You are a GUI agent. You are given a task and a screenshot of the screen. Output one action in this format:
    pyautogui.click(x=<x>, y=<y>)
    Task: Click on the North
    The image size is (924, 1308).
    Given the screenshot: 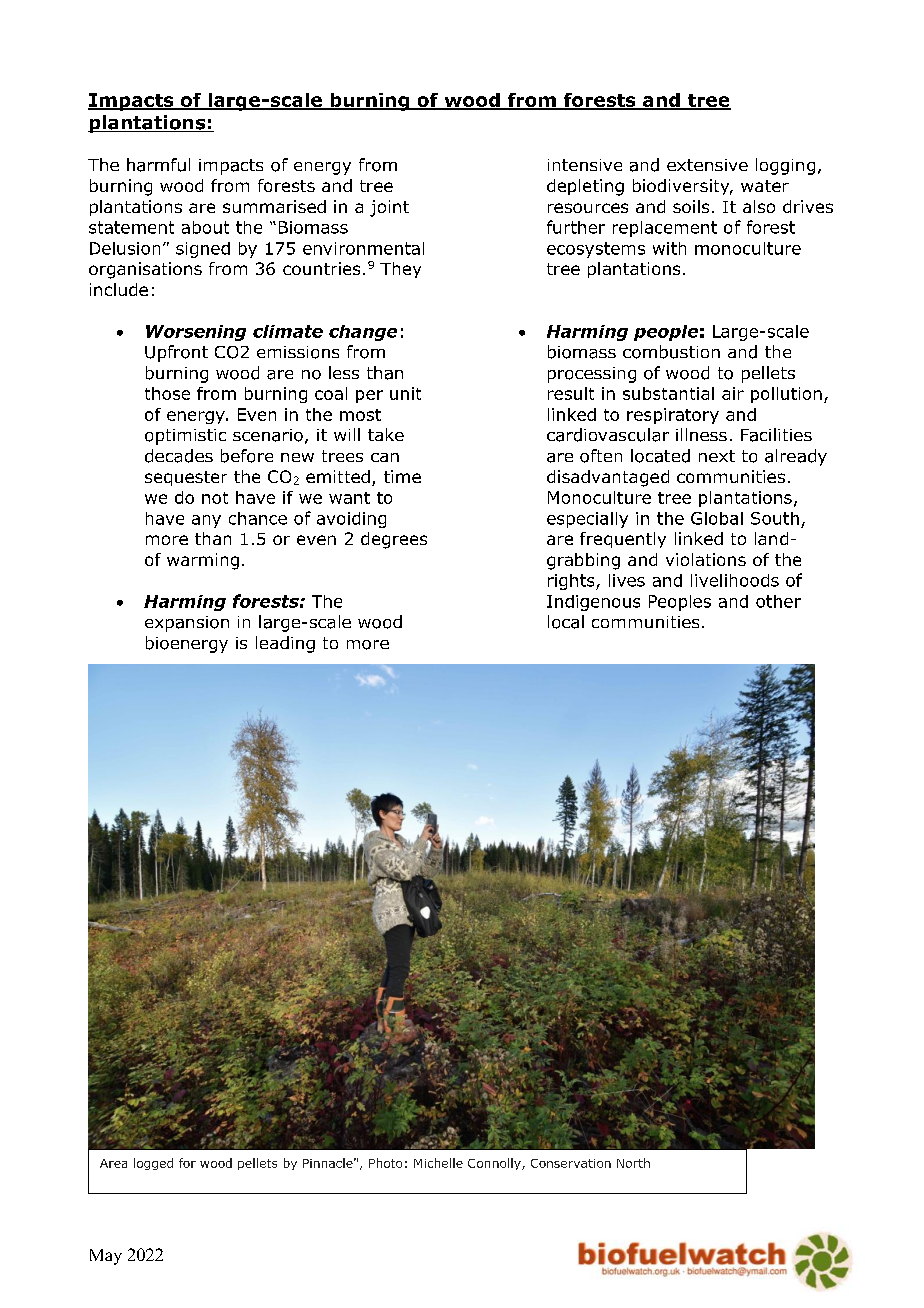 What is the action you would take?
    pyautogui.click(x=633, y=1163)
